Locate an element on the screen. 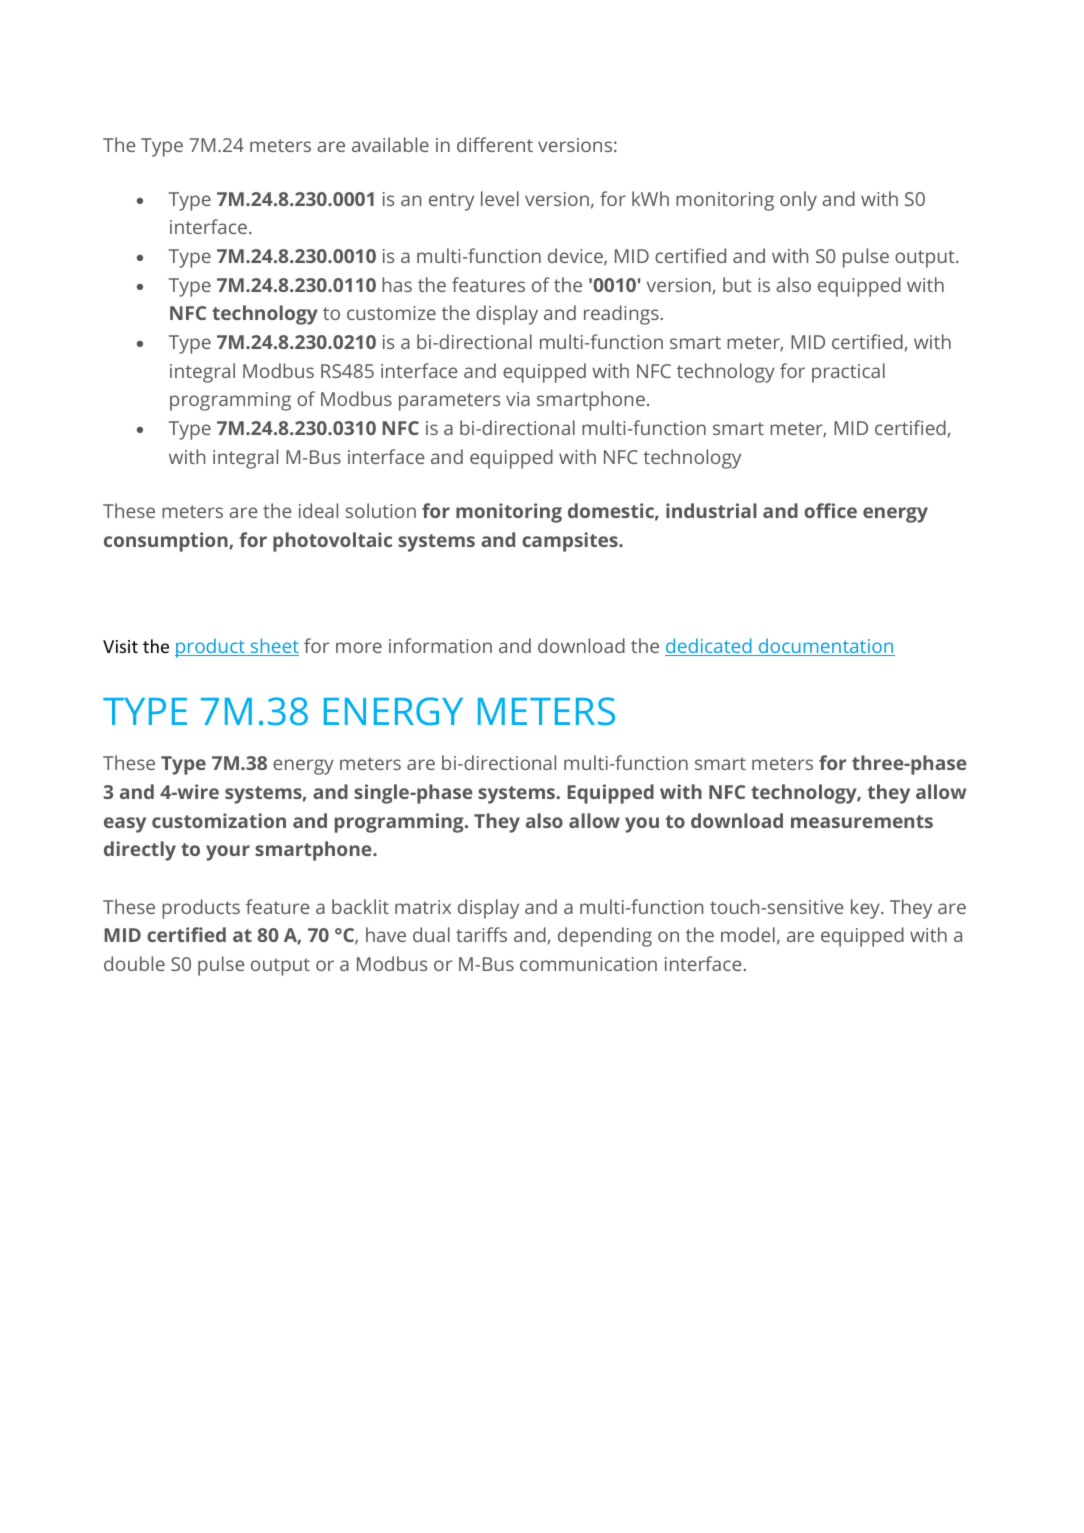  practical is located at coordinates (848, 373).
